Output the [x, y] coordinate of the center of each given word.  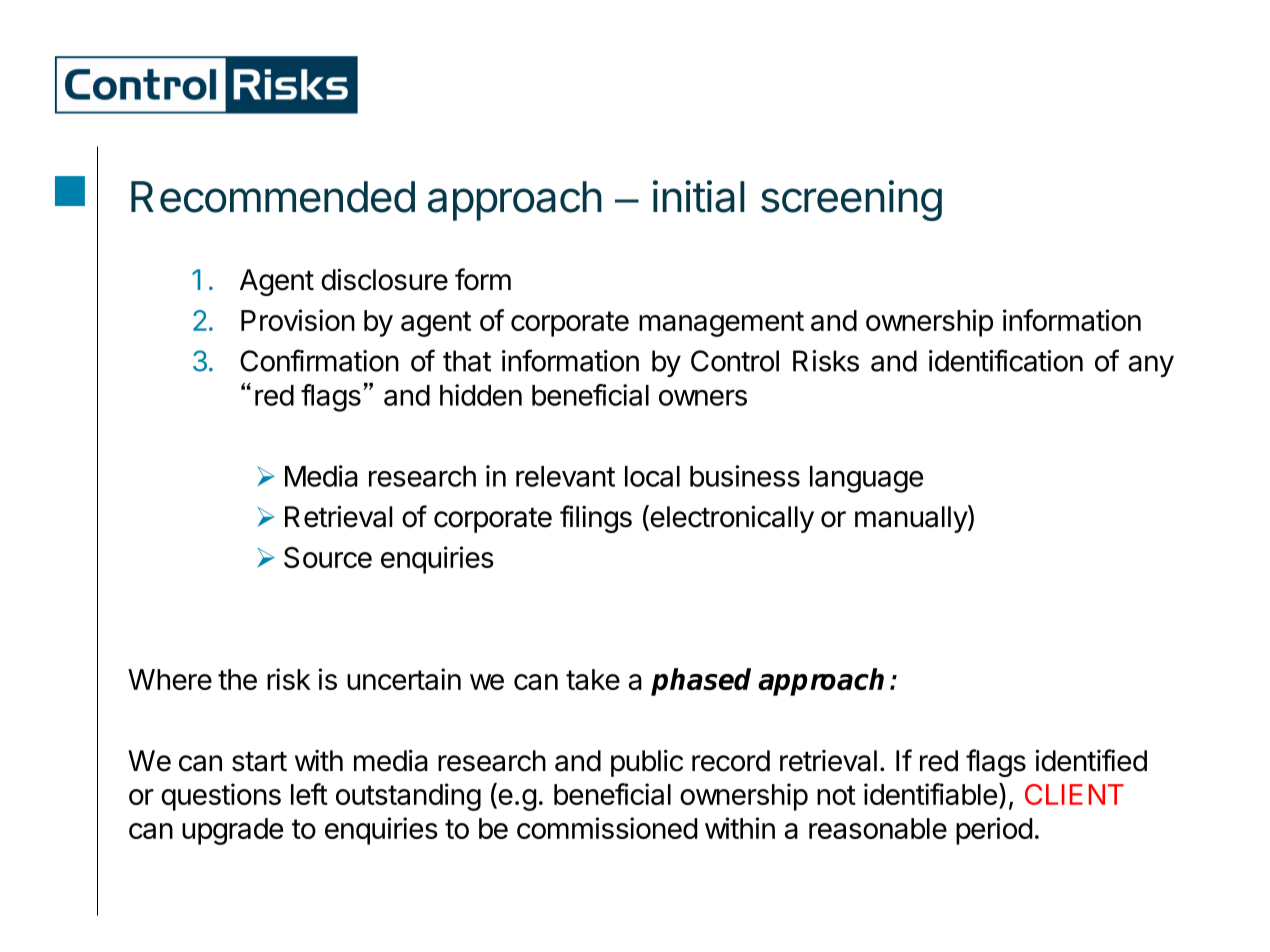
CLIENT [1074, 794]
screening [851, 200]
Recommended [273, 197]
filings [596, 519]
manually [912, 519]
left [309, 794]
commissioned [607, 828]
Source [328, 557]
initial [699, 196]
